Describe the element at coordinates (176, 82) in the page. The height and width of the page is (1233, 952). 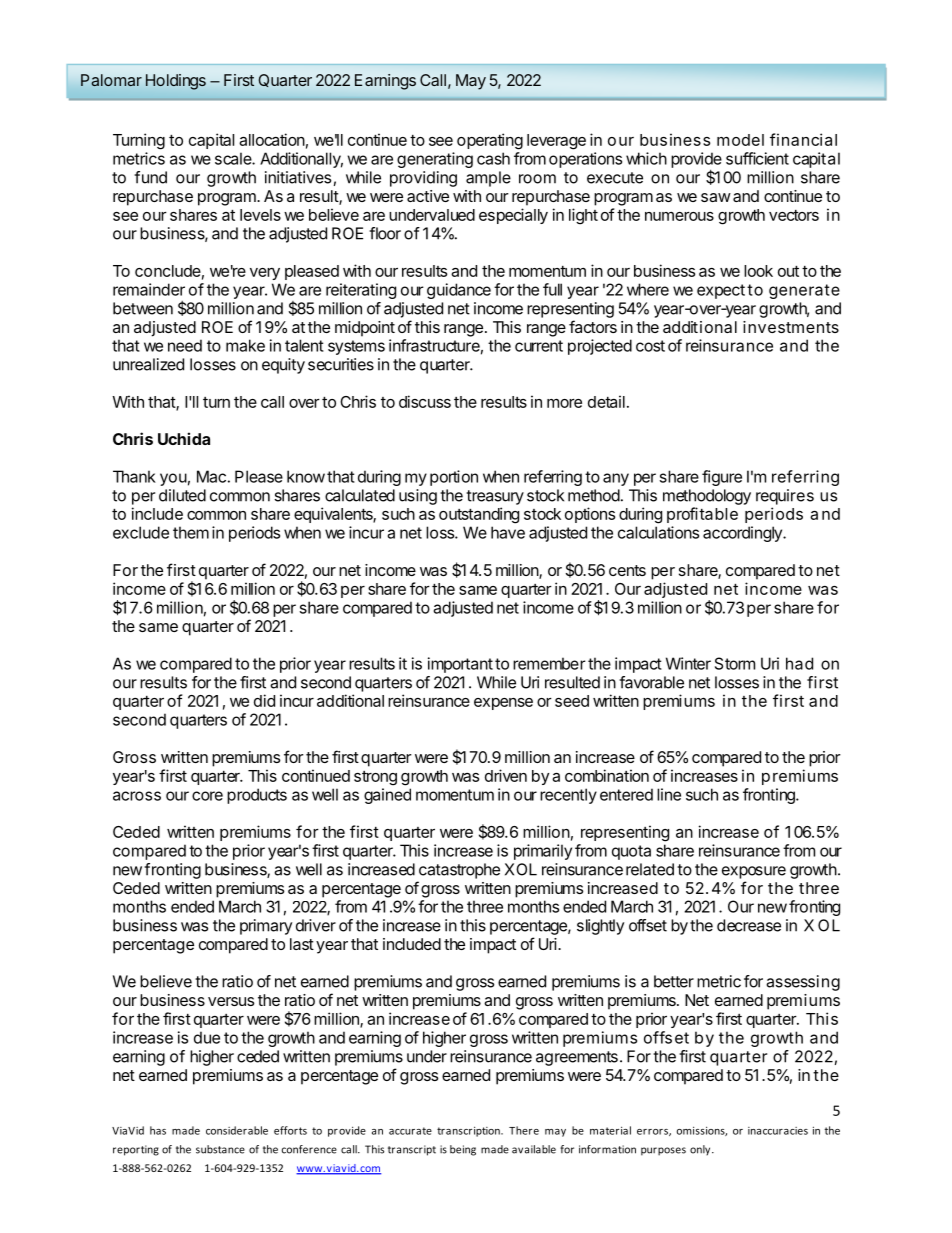
I see `Holdings` at that location.
